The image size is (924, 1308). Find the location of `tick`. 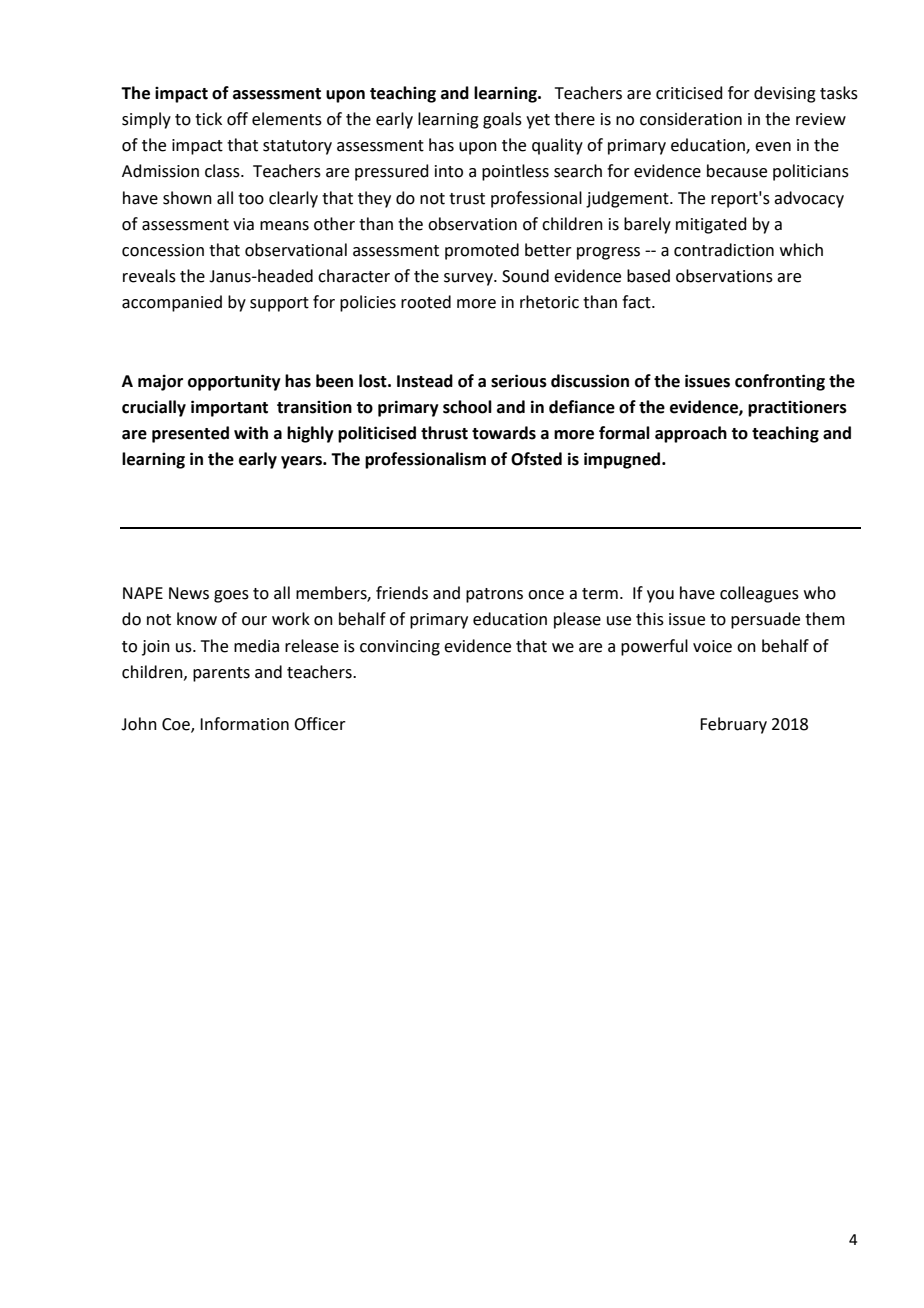

tick is located at coordinates (208, 119).
